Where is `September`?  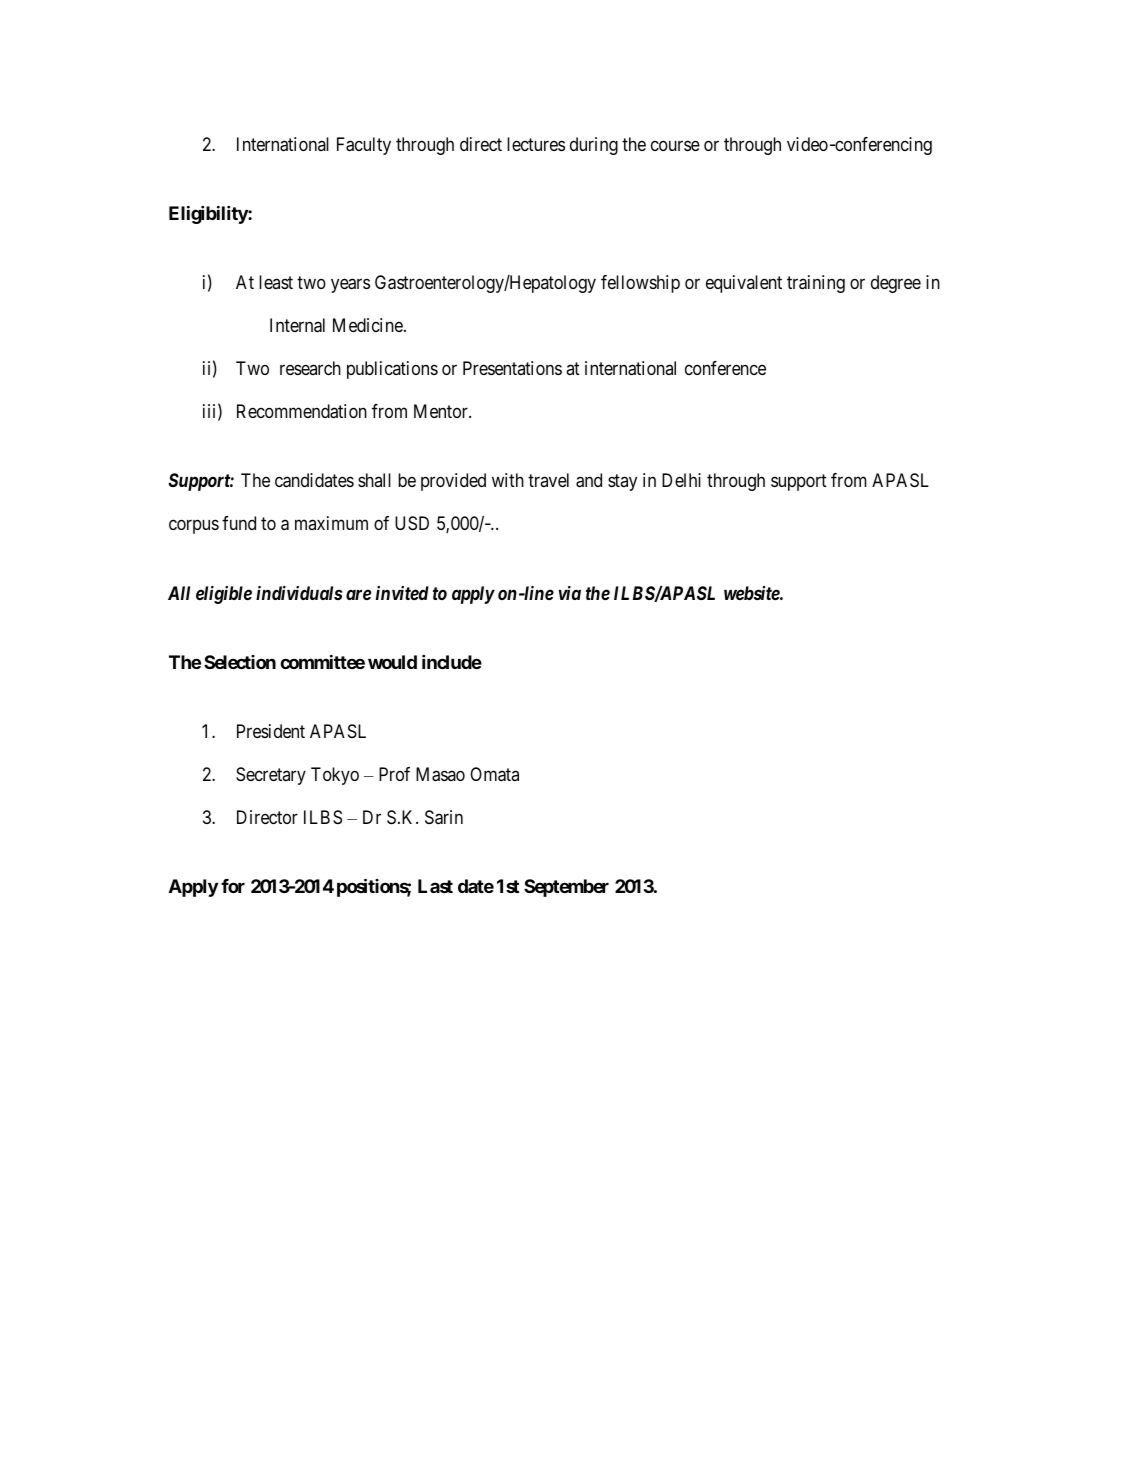 September is located at coordinates (566, 888).
